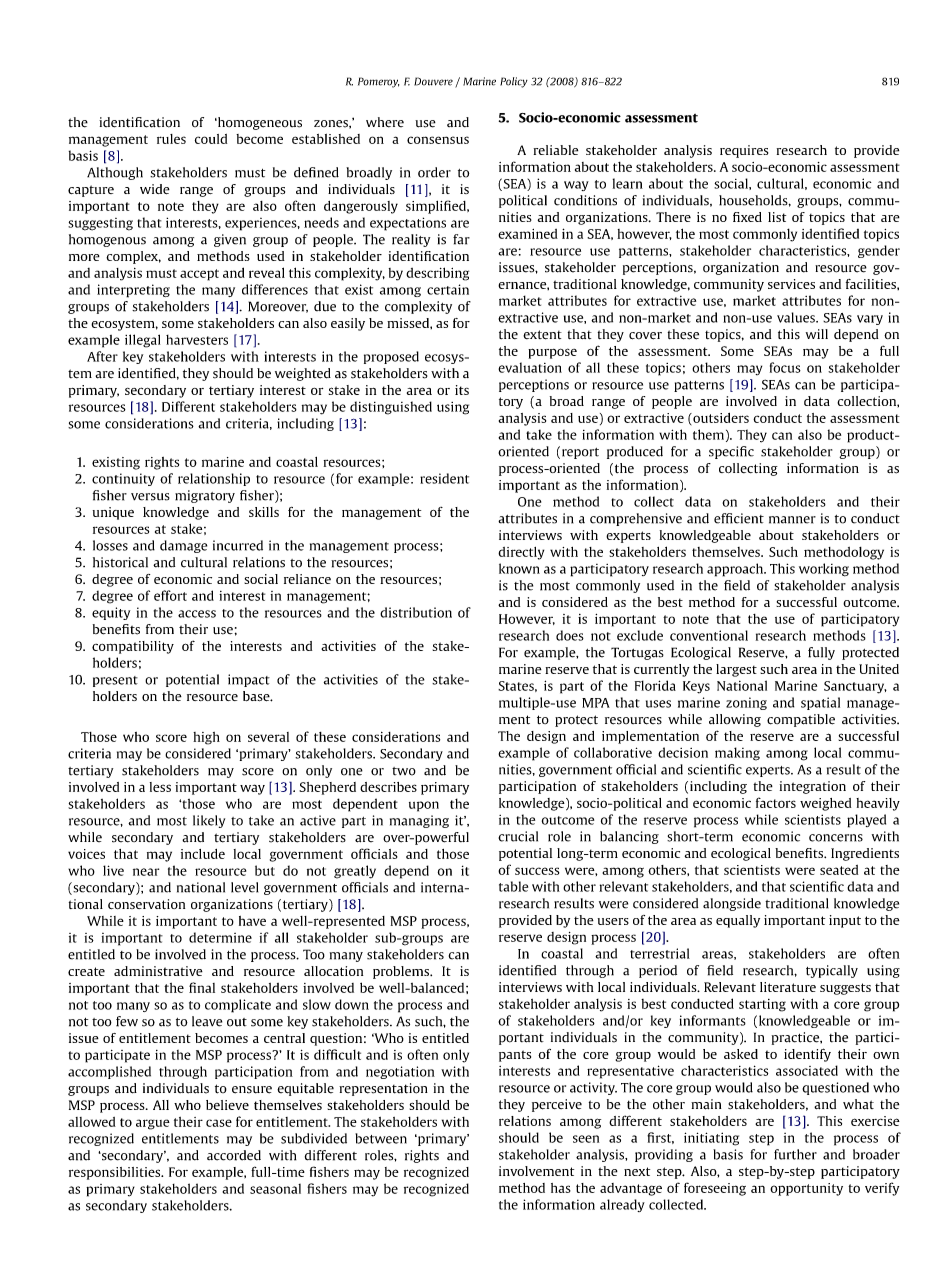  What do you see at coordinates (234, 1155) in the image?
I see `accorded` at bounding box center [234, 1155].
